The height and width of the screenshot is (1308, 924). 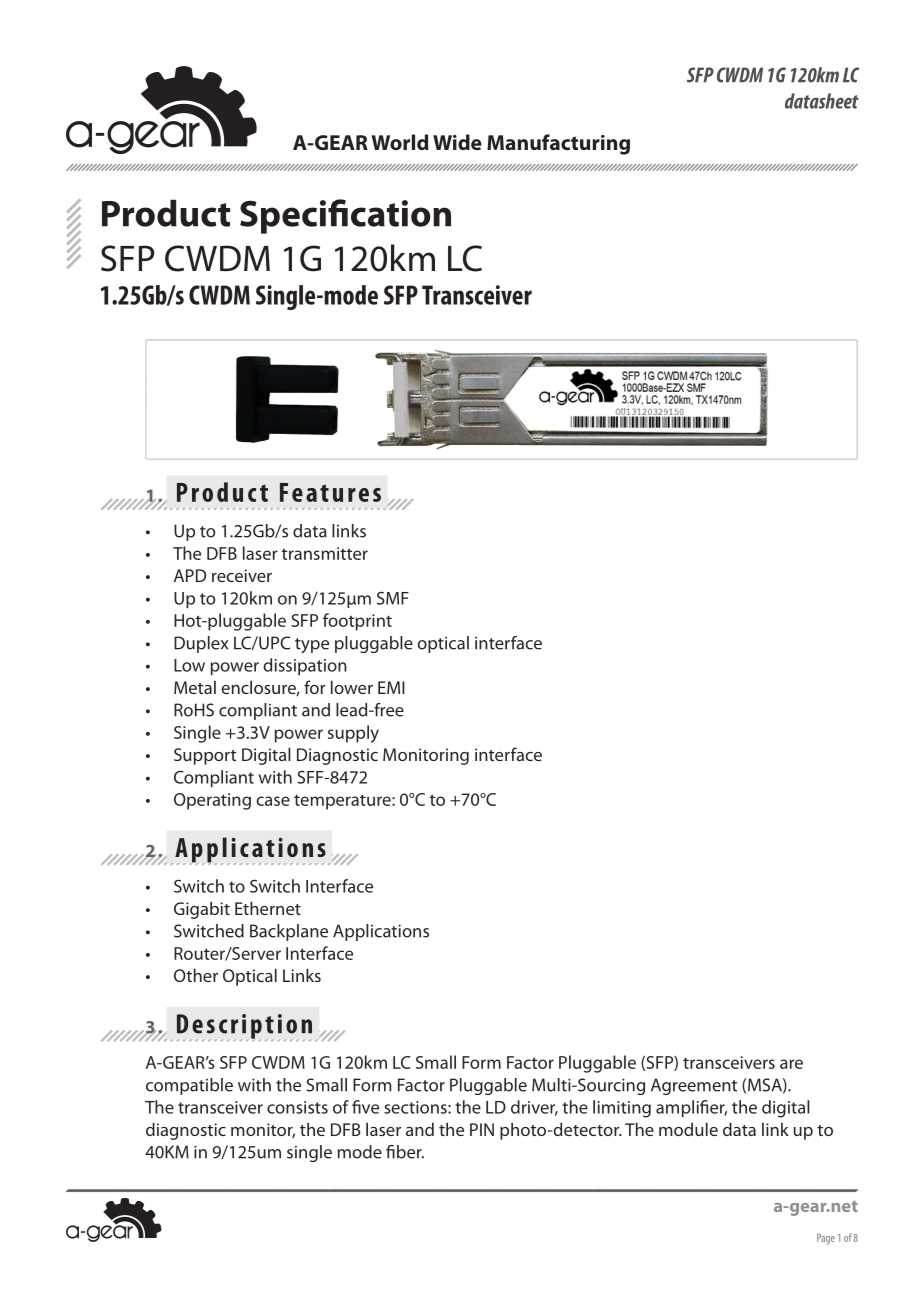 I want to click on dissipation, so click(x=305, y=666).
